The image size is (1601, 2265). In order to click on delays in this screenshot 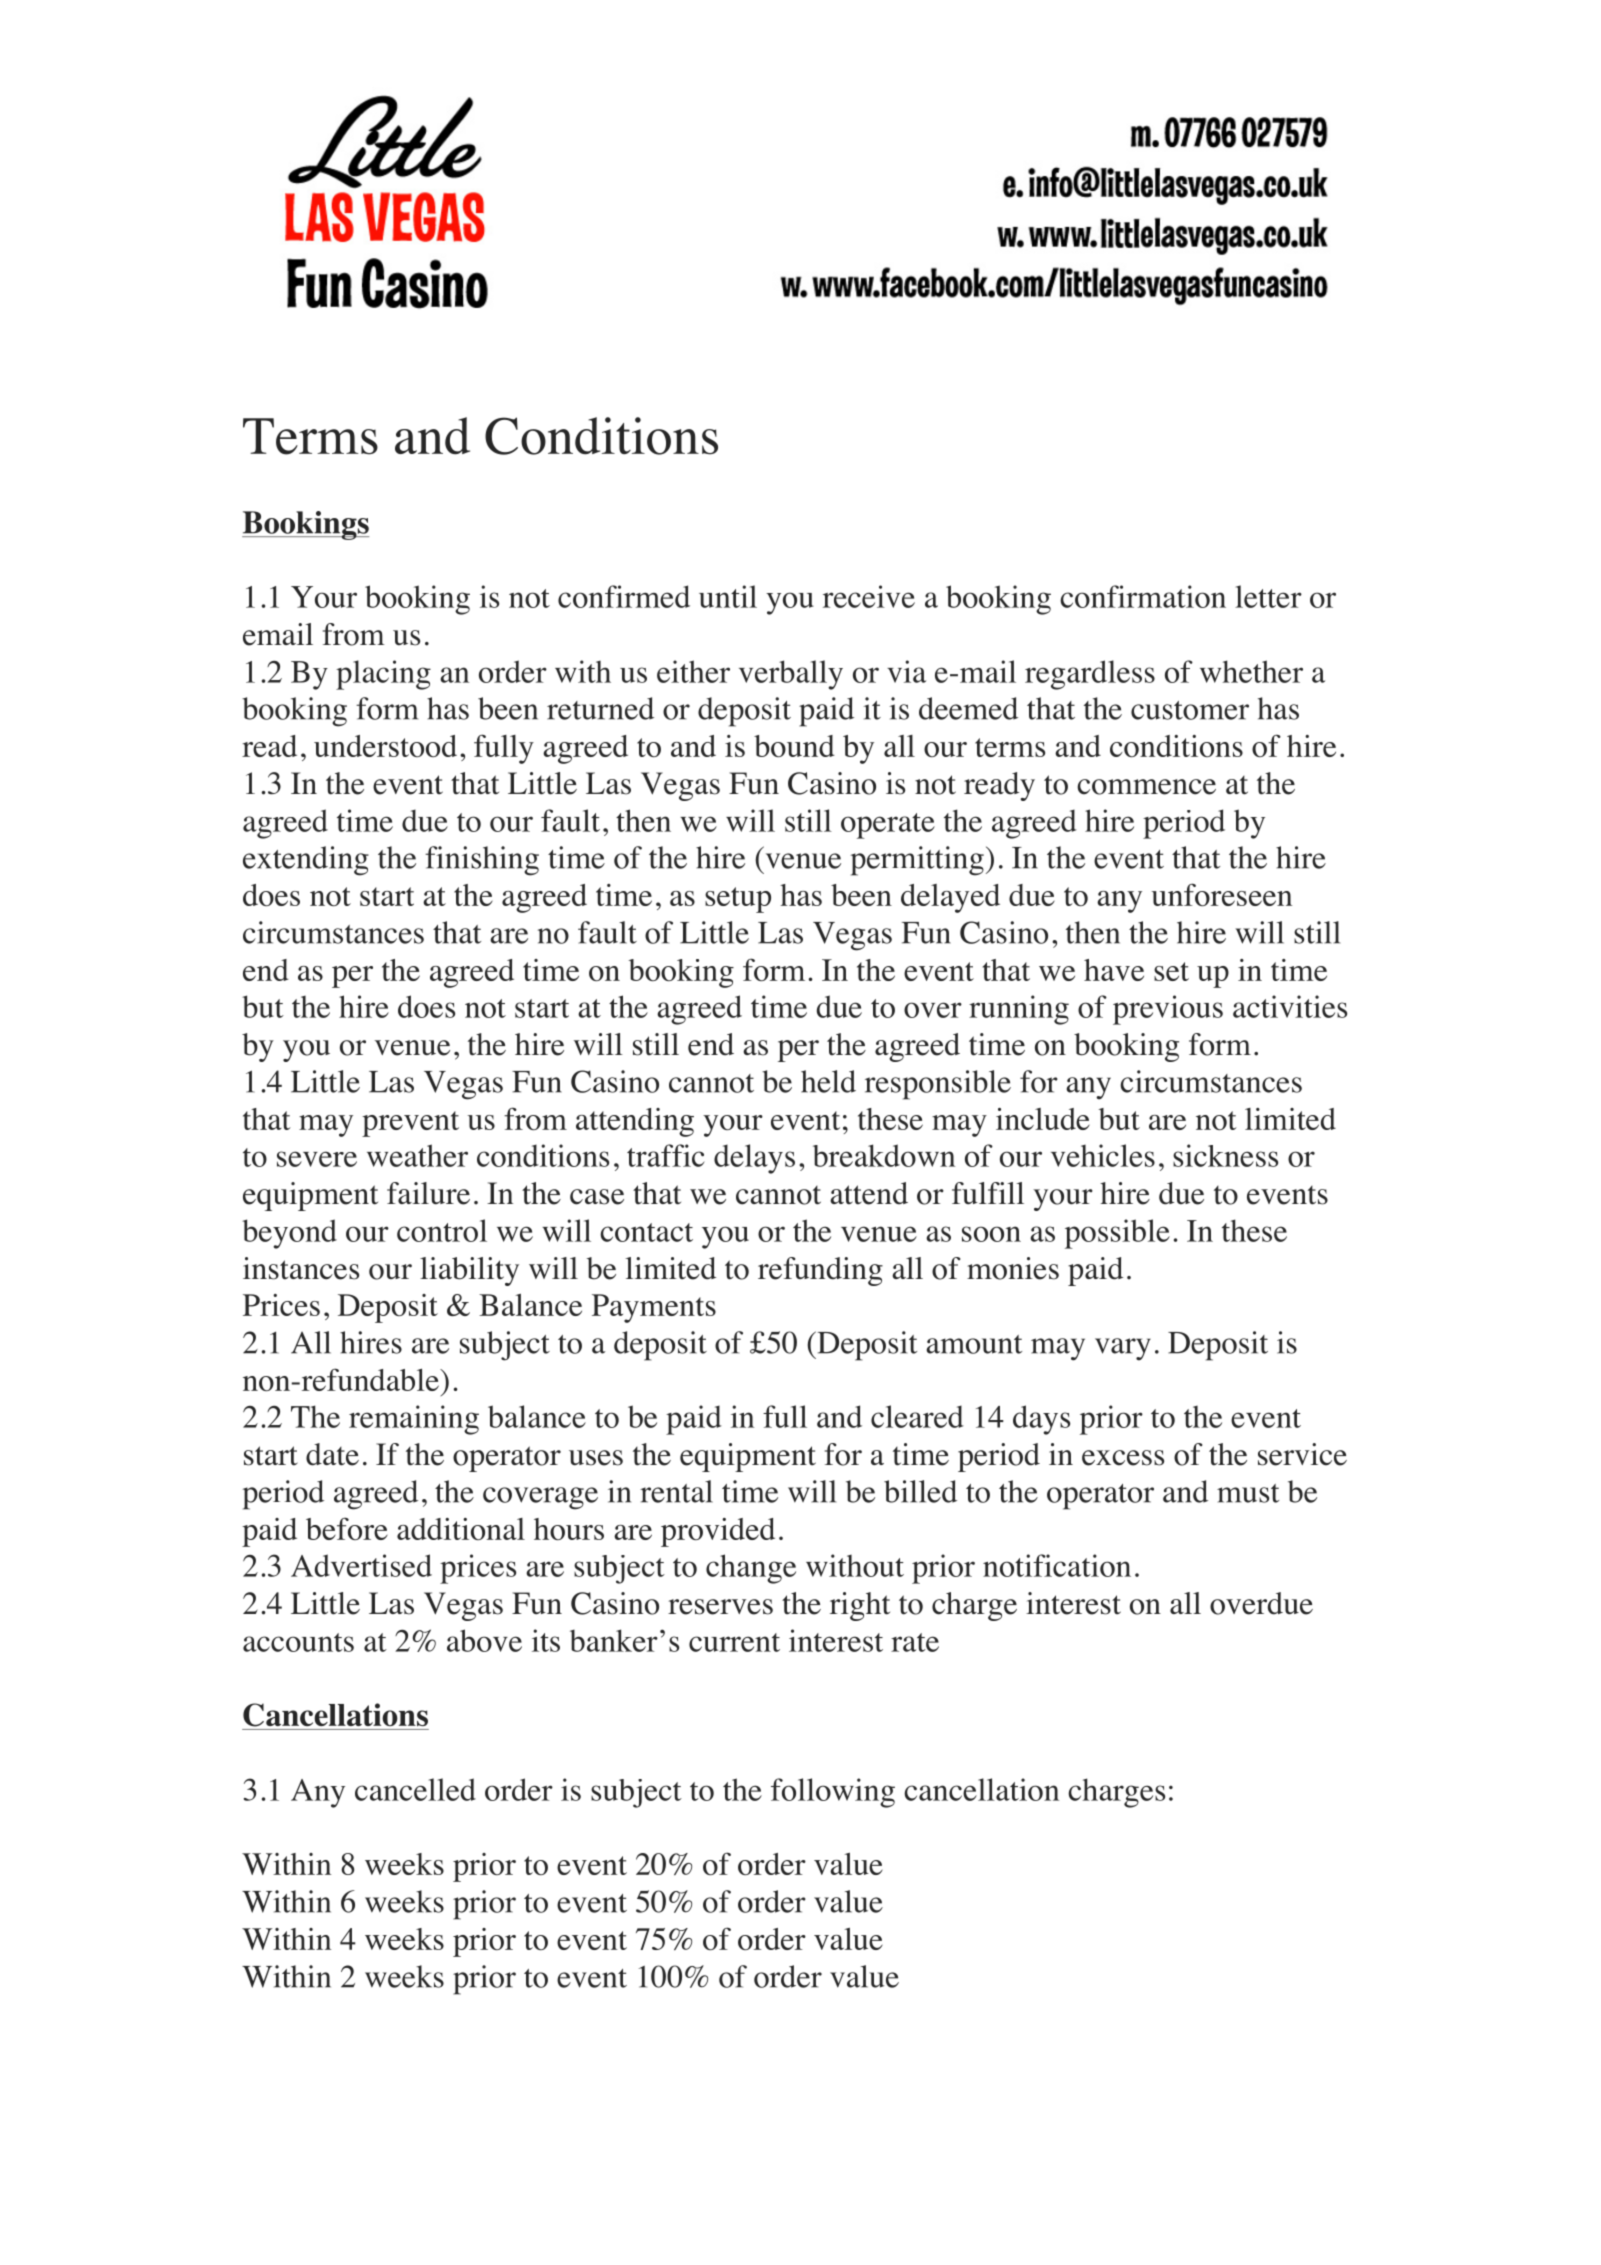, I will do `click(754, 1159)`.
